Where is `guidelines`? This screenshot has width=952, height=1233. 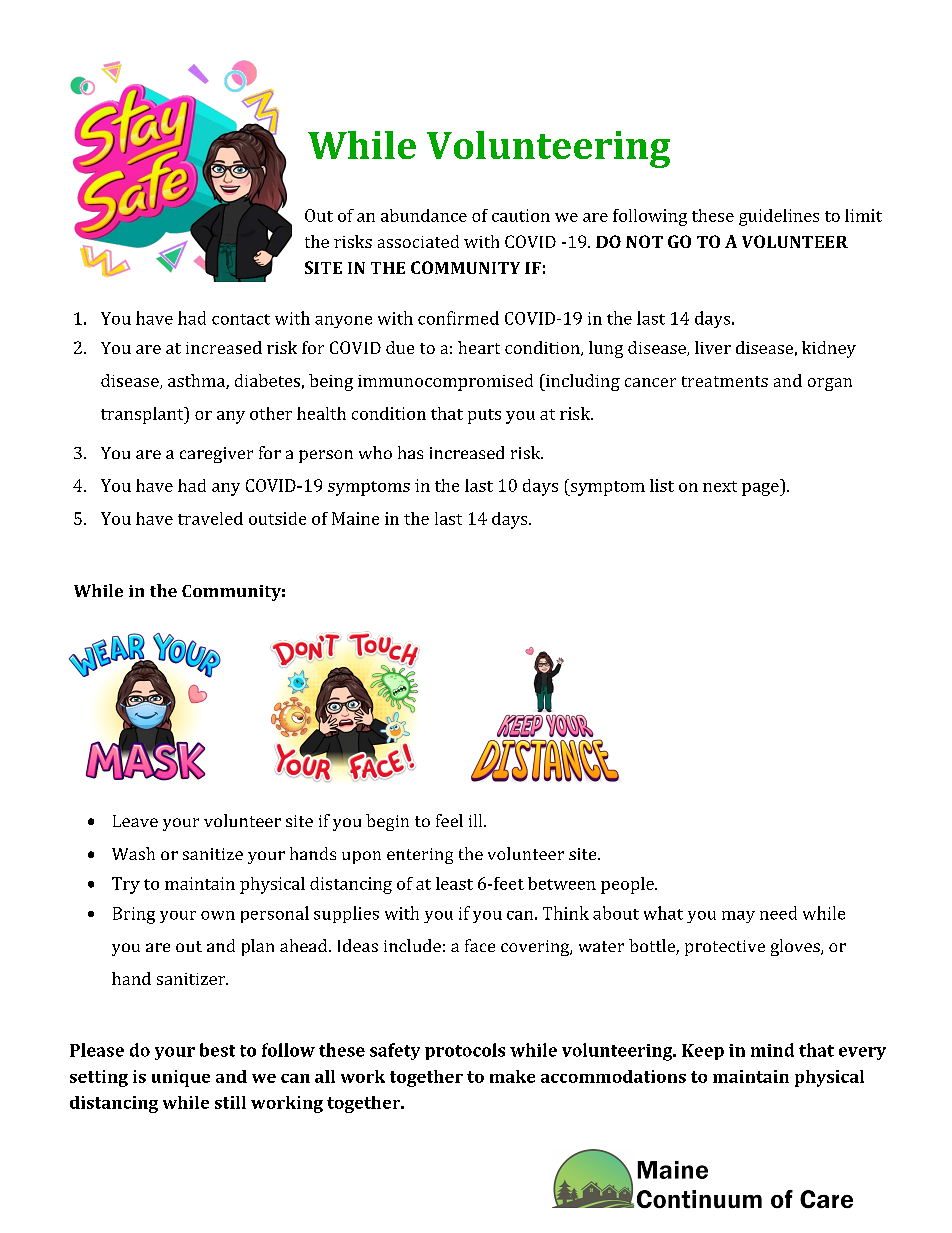 guidelines is located at coordinates (779, 217).
